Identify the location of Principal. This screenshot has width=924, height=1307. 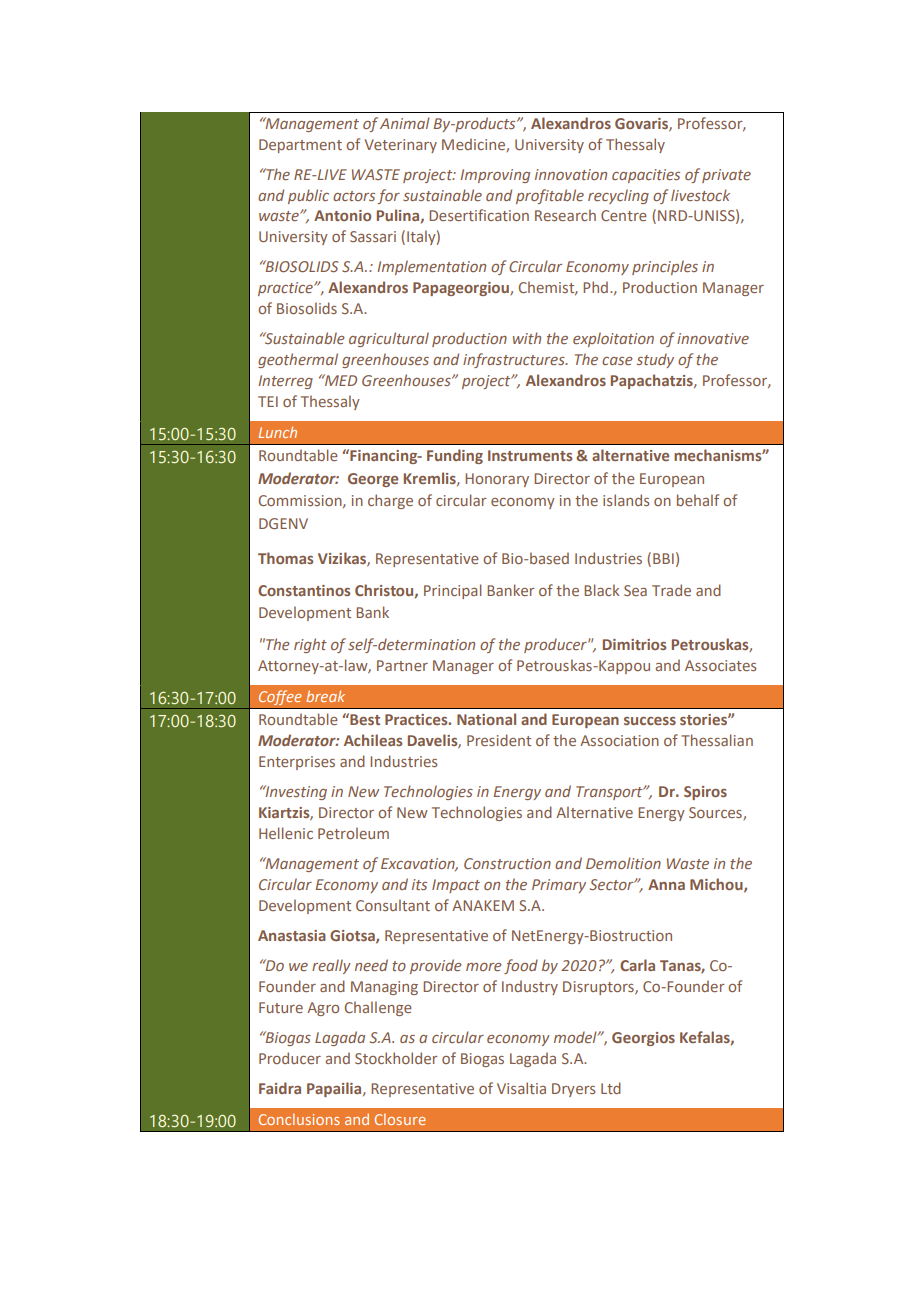
(453, 591).
